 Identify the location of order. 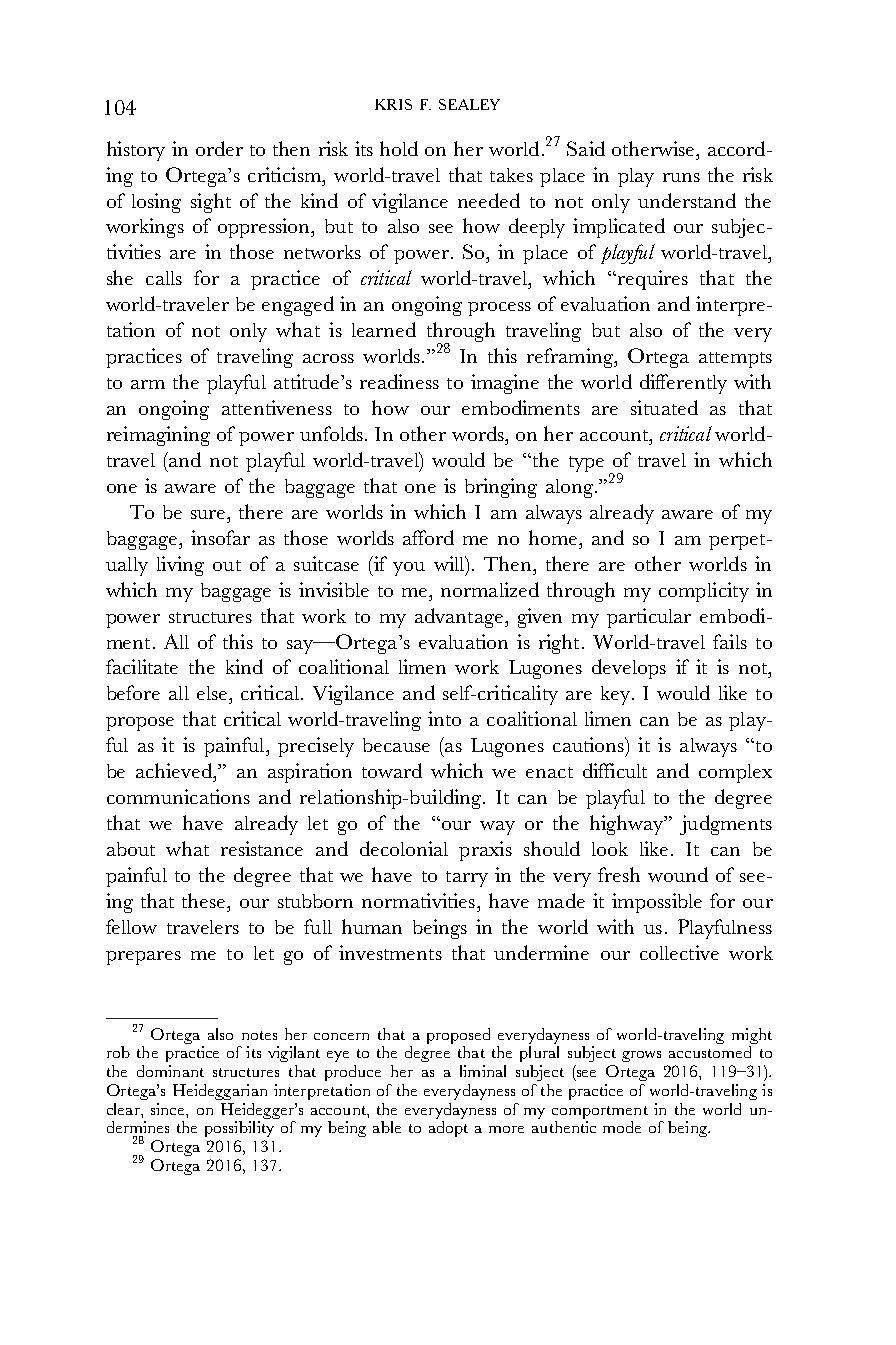
(219, 148).
